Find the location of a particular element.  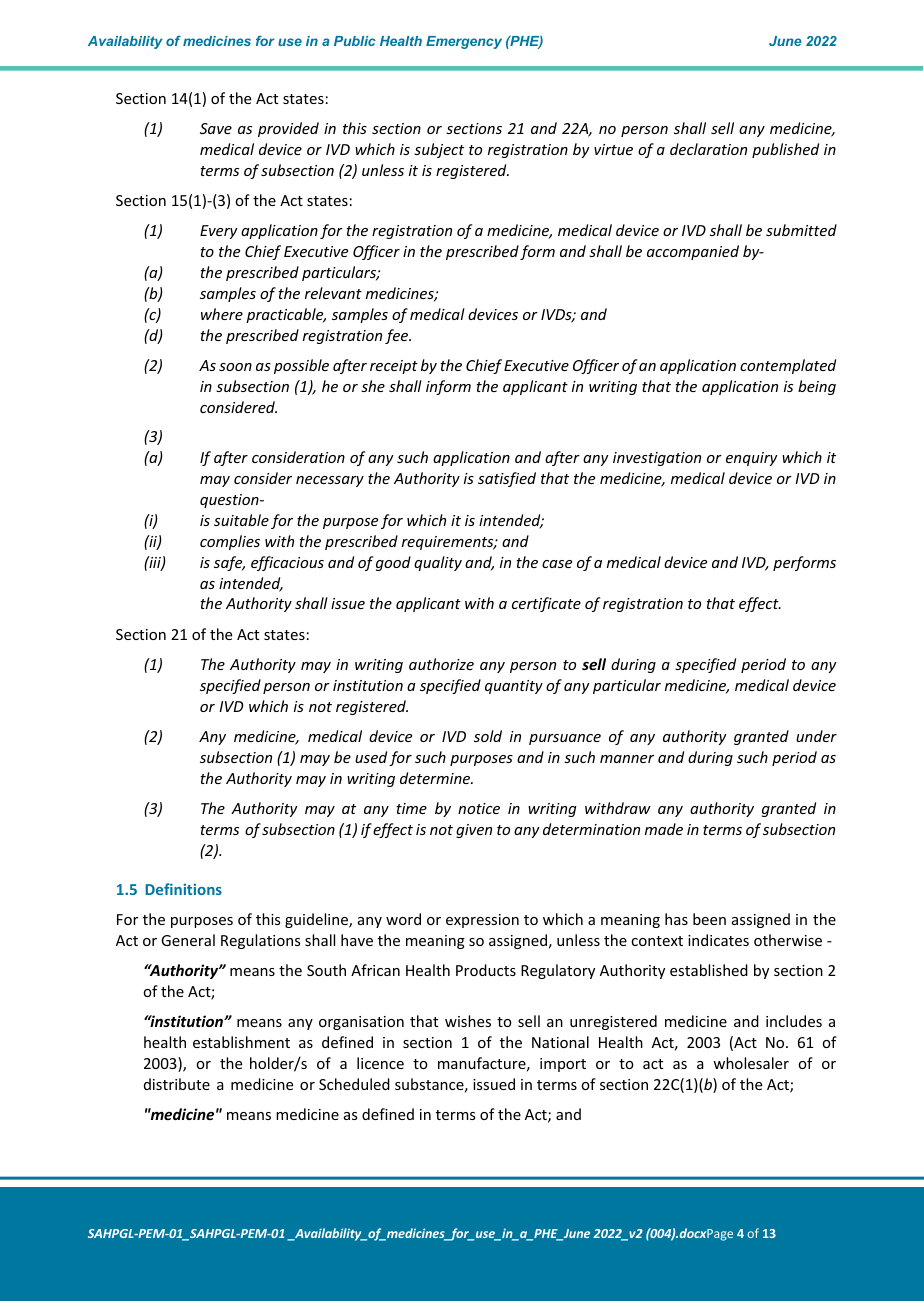

wishes is located at coordinates (468, 1021).
